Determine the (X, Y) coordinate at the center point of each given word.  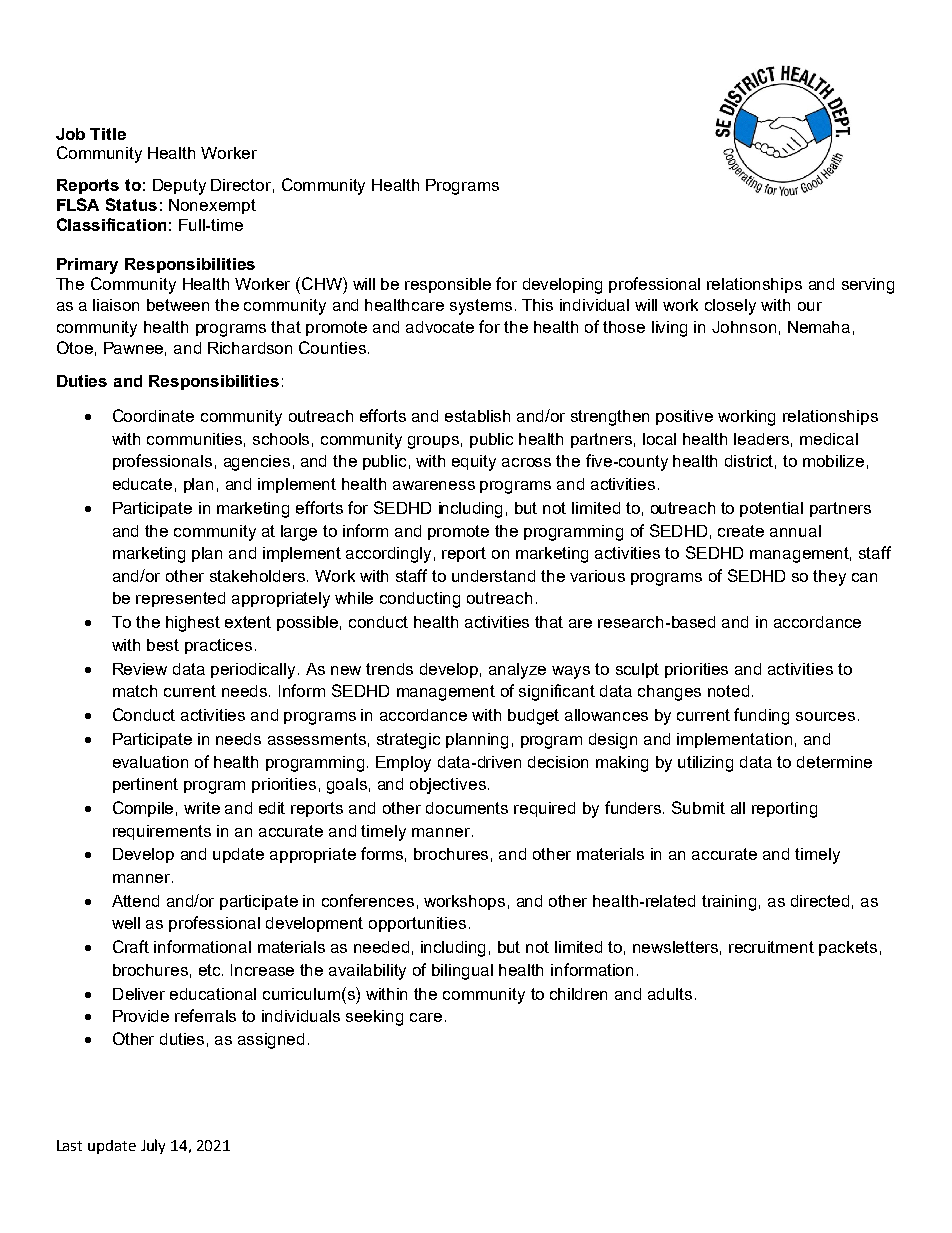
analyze (517, 671)
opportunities (417, 924)
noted (728, 691)
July (153, 1146)
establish (477, 416)
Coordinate (153, 415)
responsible (448, 285)
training (729, 903)
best (163, 645)
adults (670, 994)
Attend (135, 901)
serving (868, 286)
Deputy (179, 187)
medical (829, 439)
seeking (374, 1018)
